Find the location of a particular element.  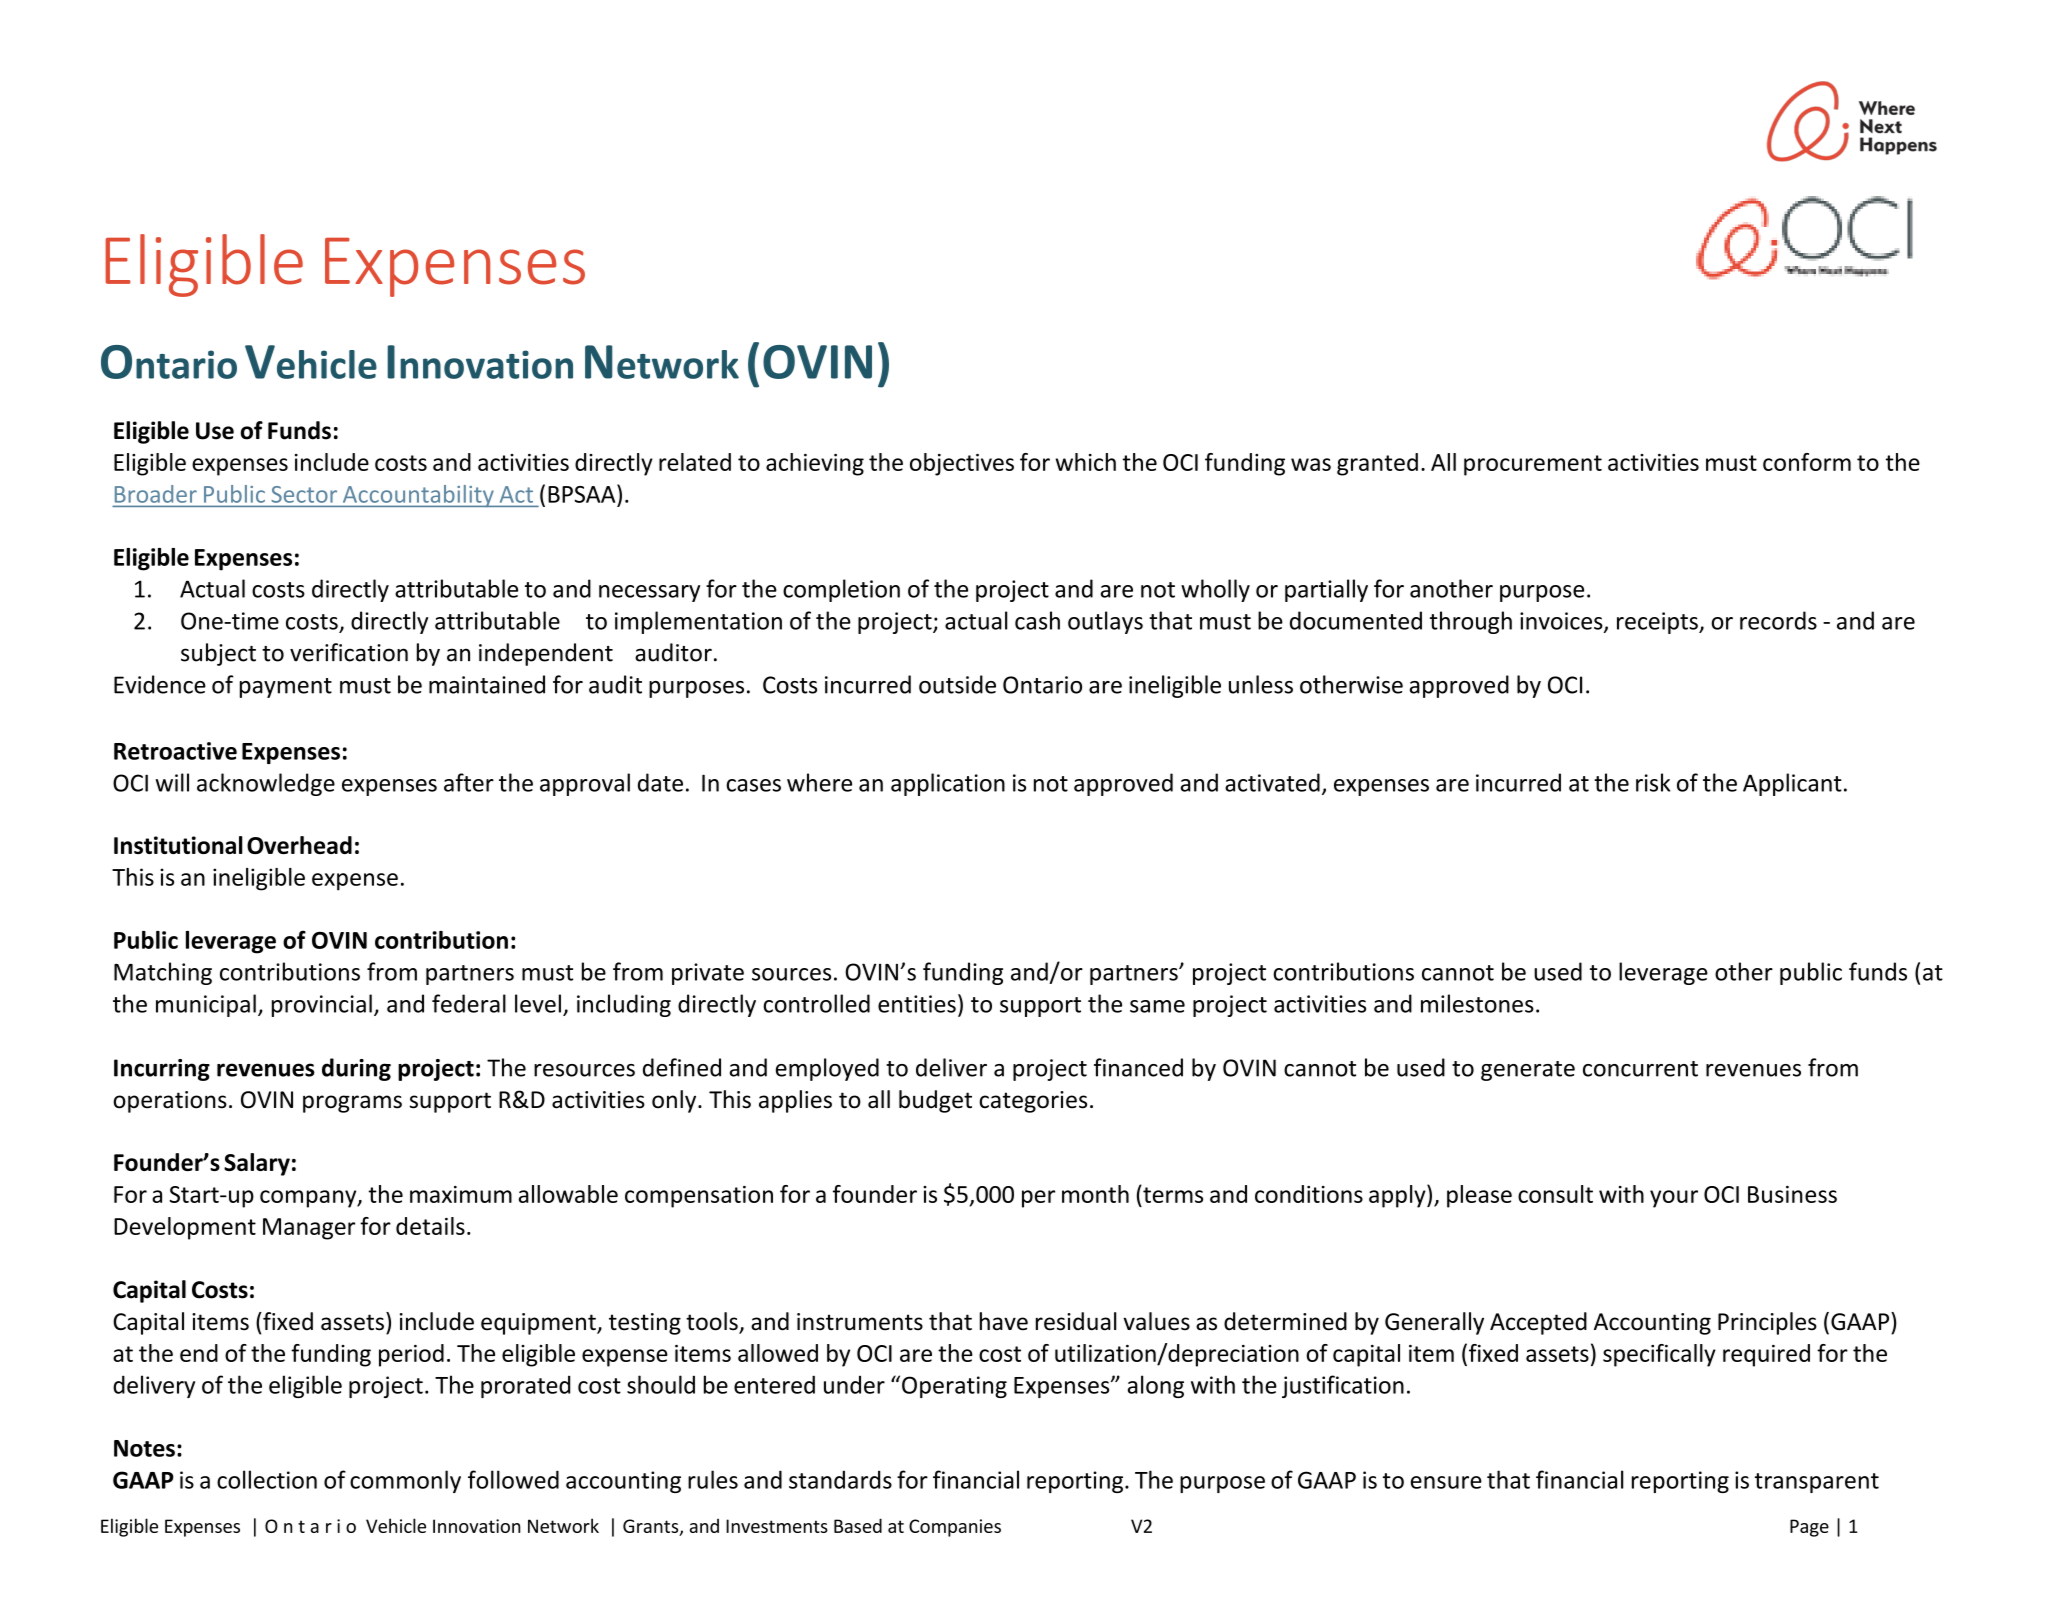

collection is located at coordinates (267, 1479).
